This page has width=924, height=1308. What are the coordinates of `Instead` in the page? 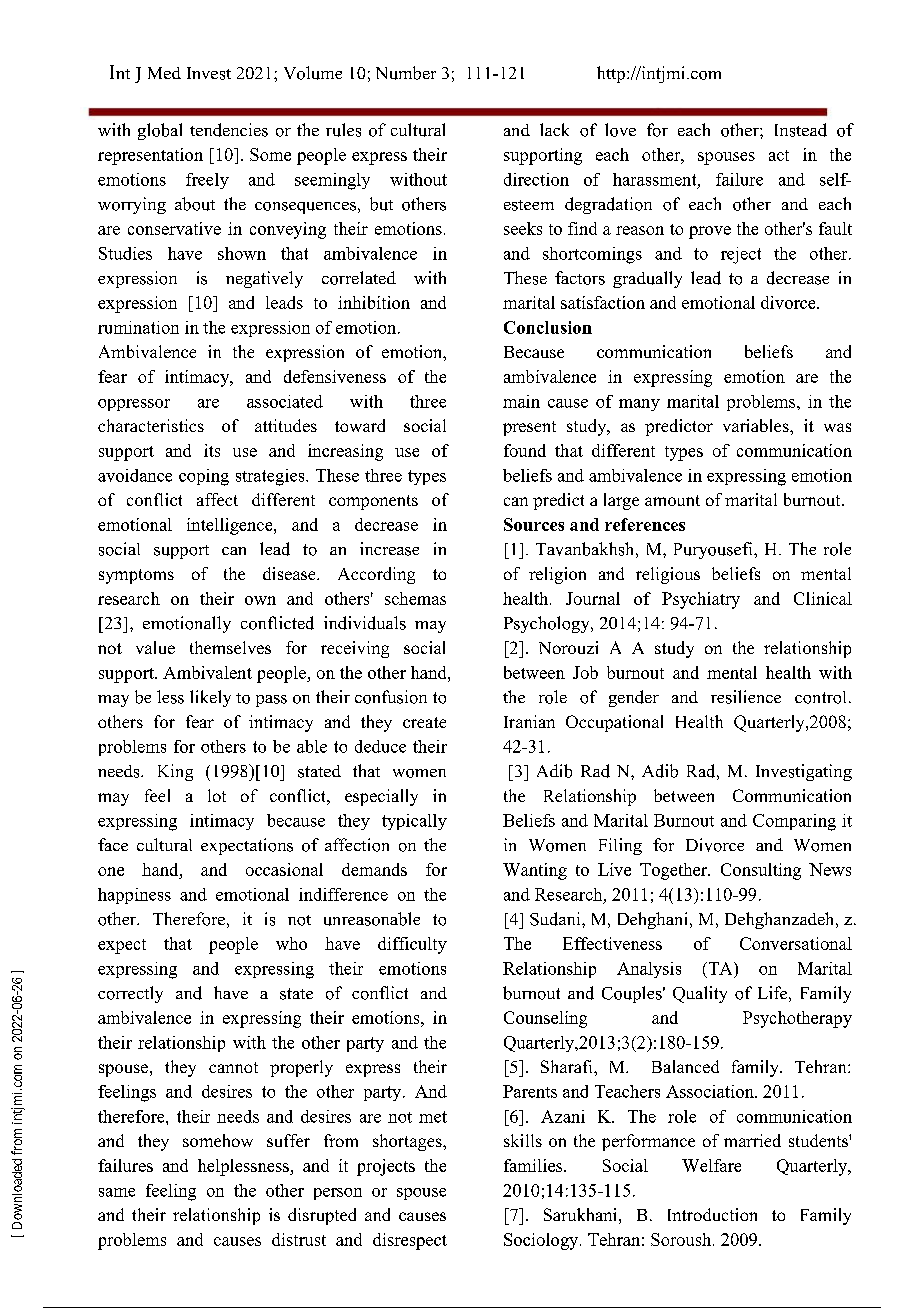 It's located at (801, 130).
